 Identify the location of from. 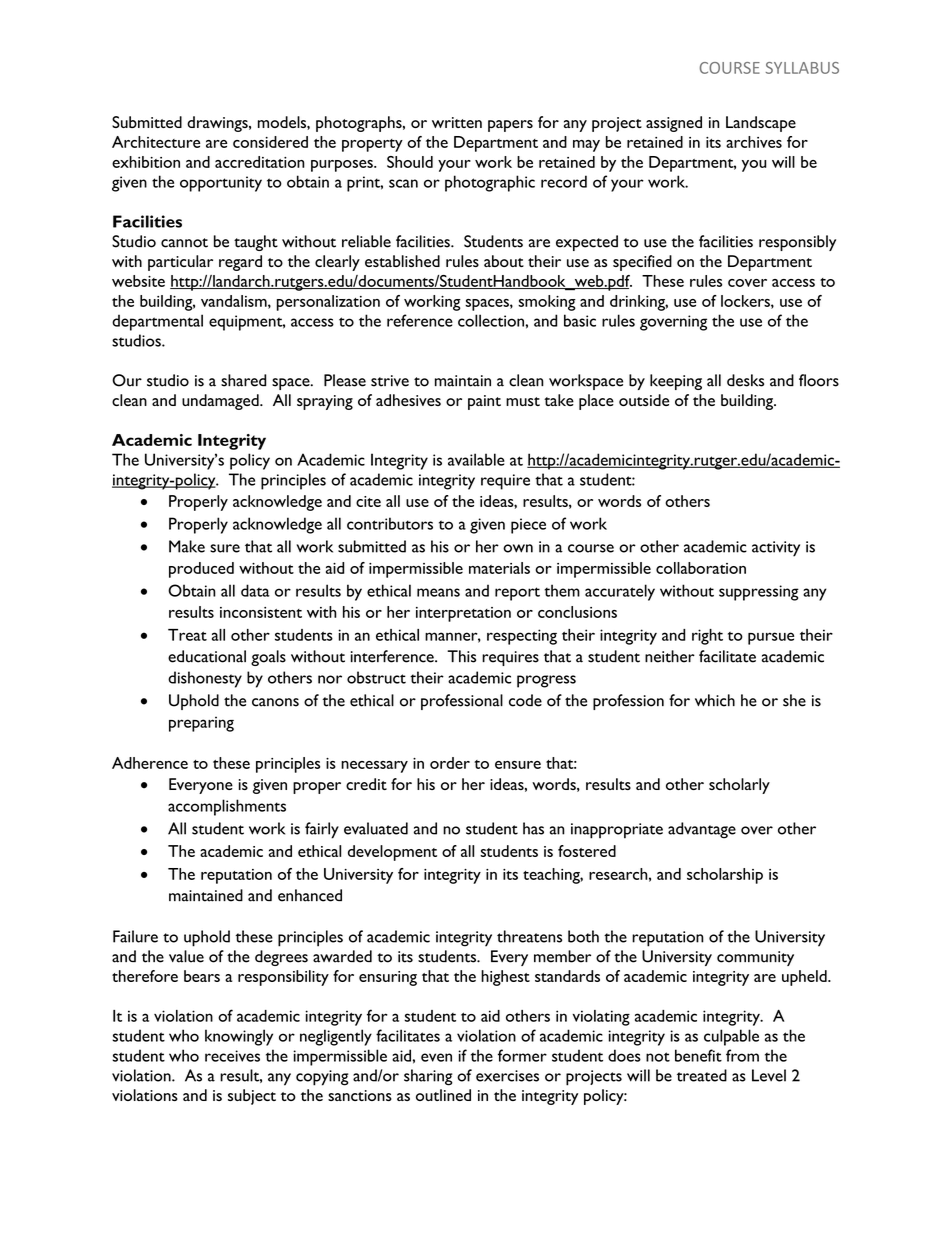
(742, 1055).
